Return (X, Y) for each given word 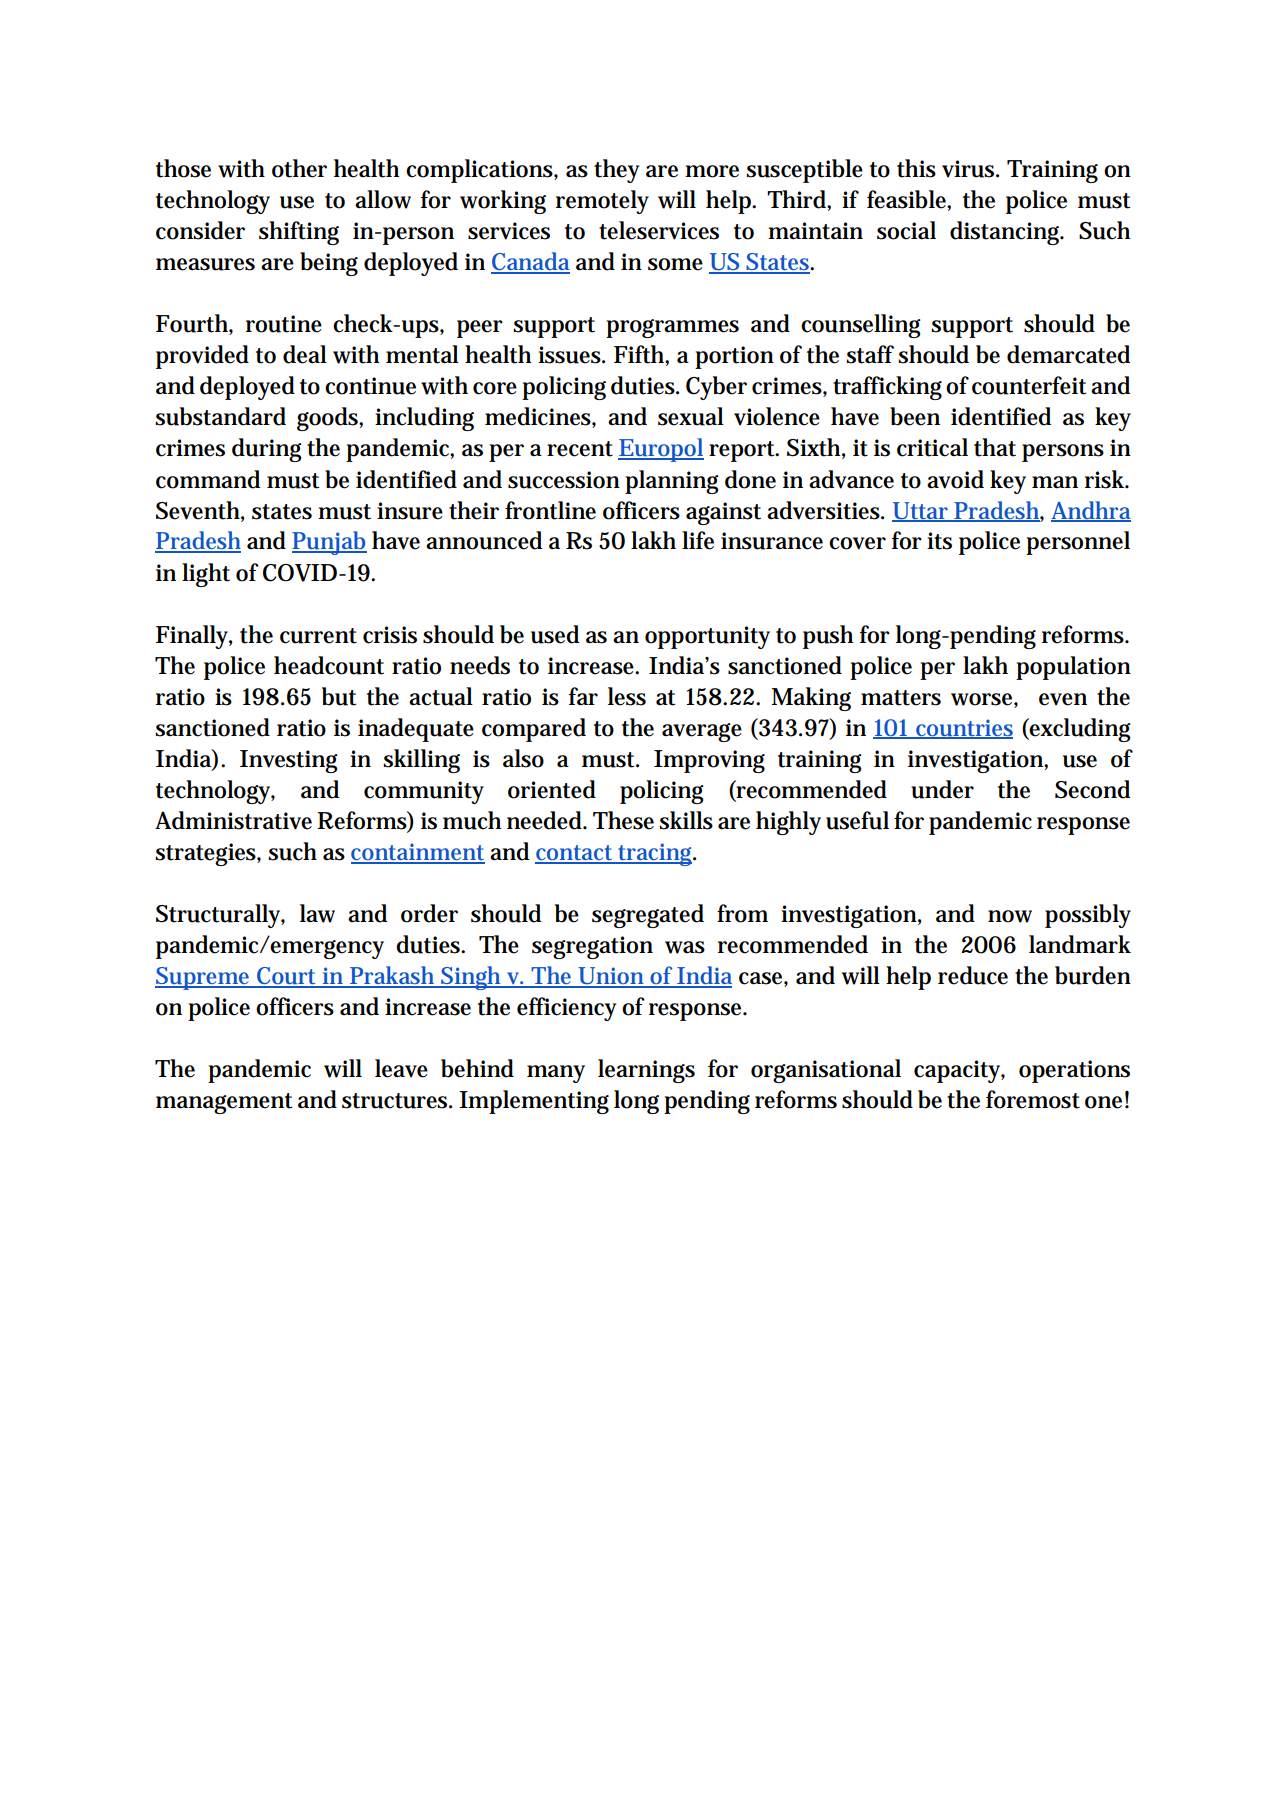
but (339, 696)
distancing (1007, 233)
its (939, 541)
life (698, 540)
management (224, 1103)
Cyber (716, 388)
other (299, 168)
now (1010, 916)
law (317, 913)
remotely (602, 202)
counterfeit (1029, 385)
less (627, 696)
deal (305, 354)
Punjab (329, 543)
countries (963, 728)
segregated (648, 916)
